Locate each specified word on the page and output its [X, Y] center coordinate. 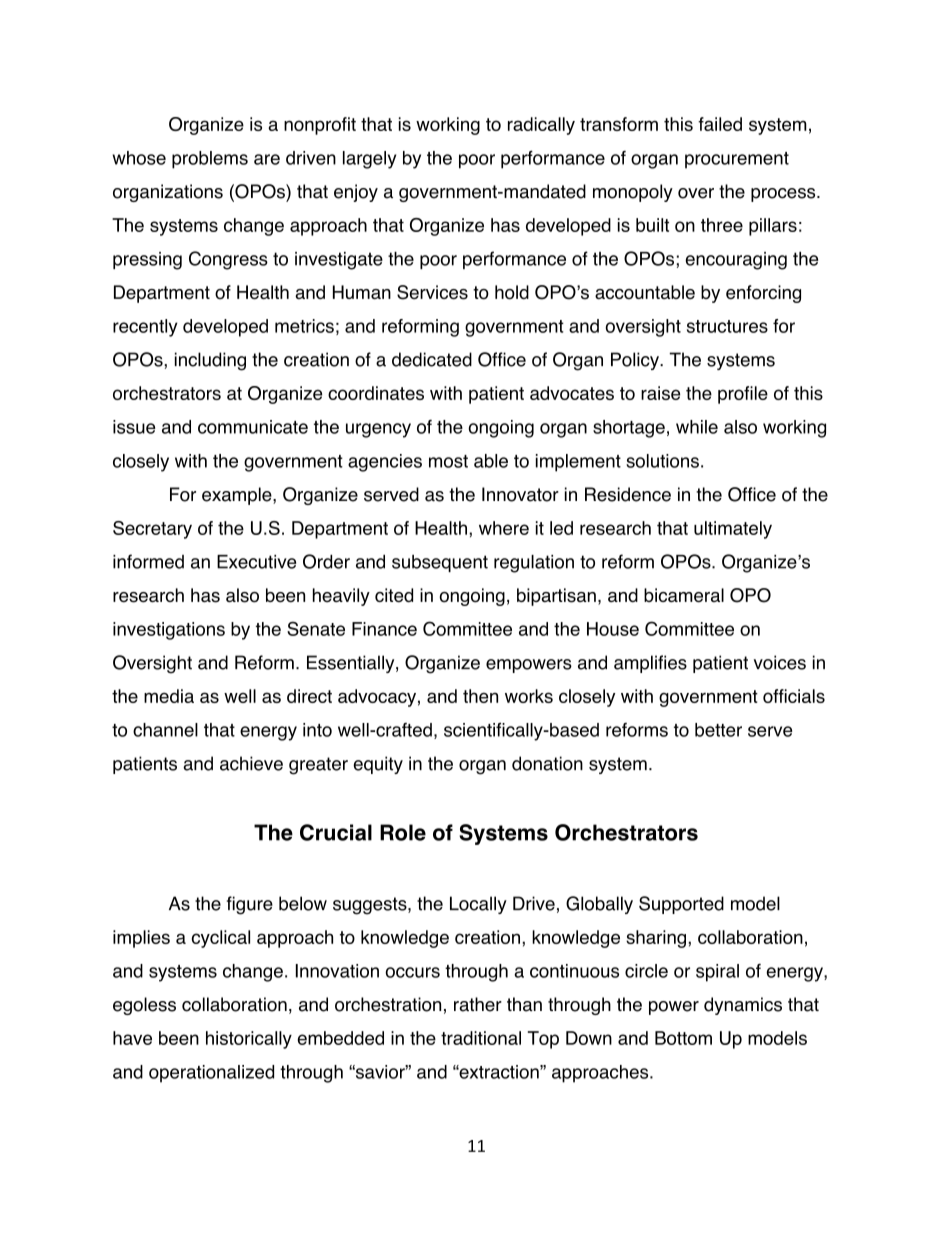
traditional [481, 1038]
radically [541, 126]
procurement [737, 160]
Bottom [683, 1038]
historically [249, 1040]
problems [210, 160]
